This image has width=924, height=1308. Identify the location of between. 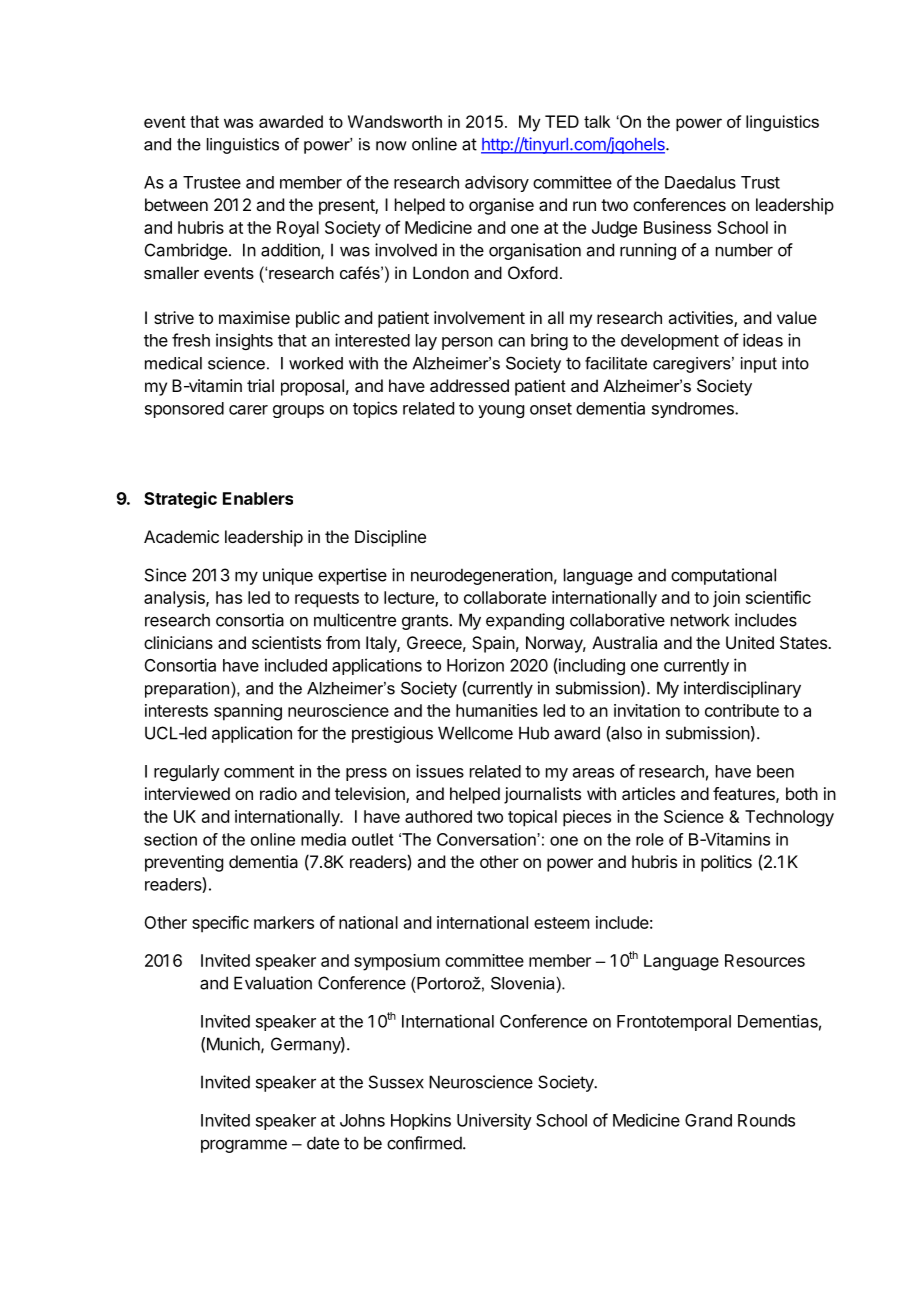
(176, 204).
